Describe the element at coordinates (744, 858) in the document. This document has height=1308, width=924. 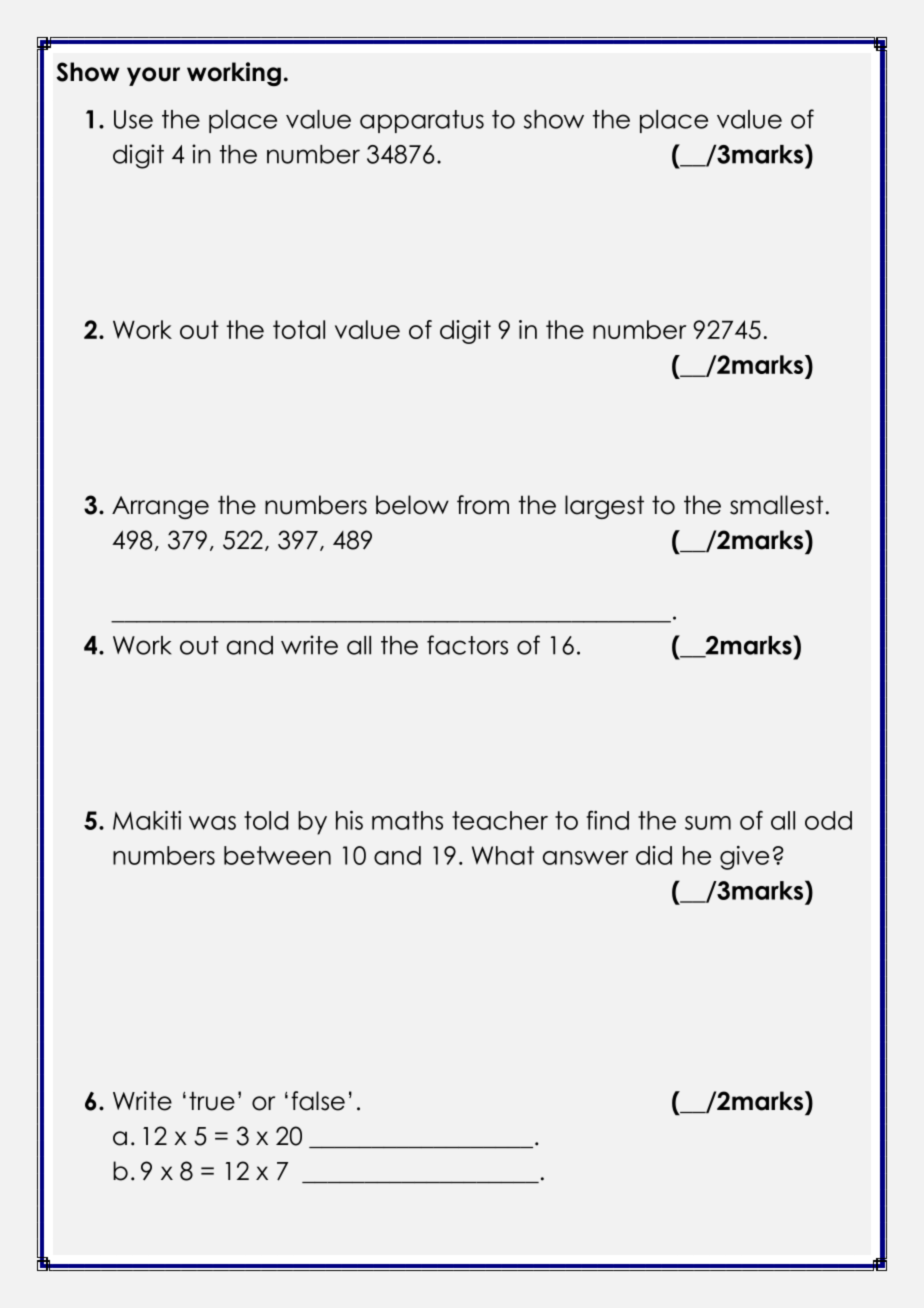
I see `give` at that location.
